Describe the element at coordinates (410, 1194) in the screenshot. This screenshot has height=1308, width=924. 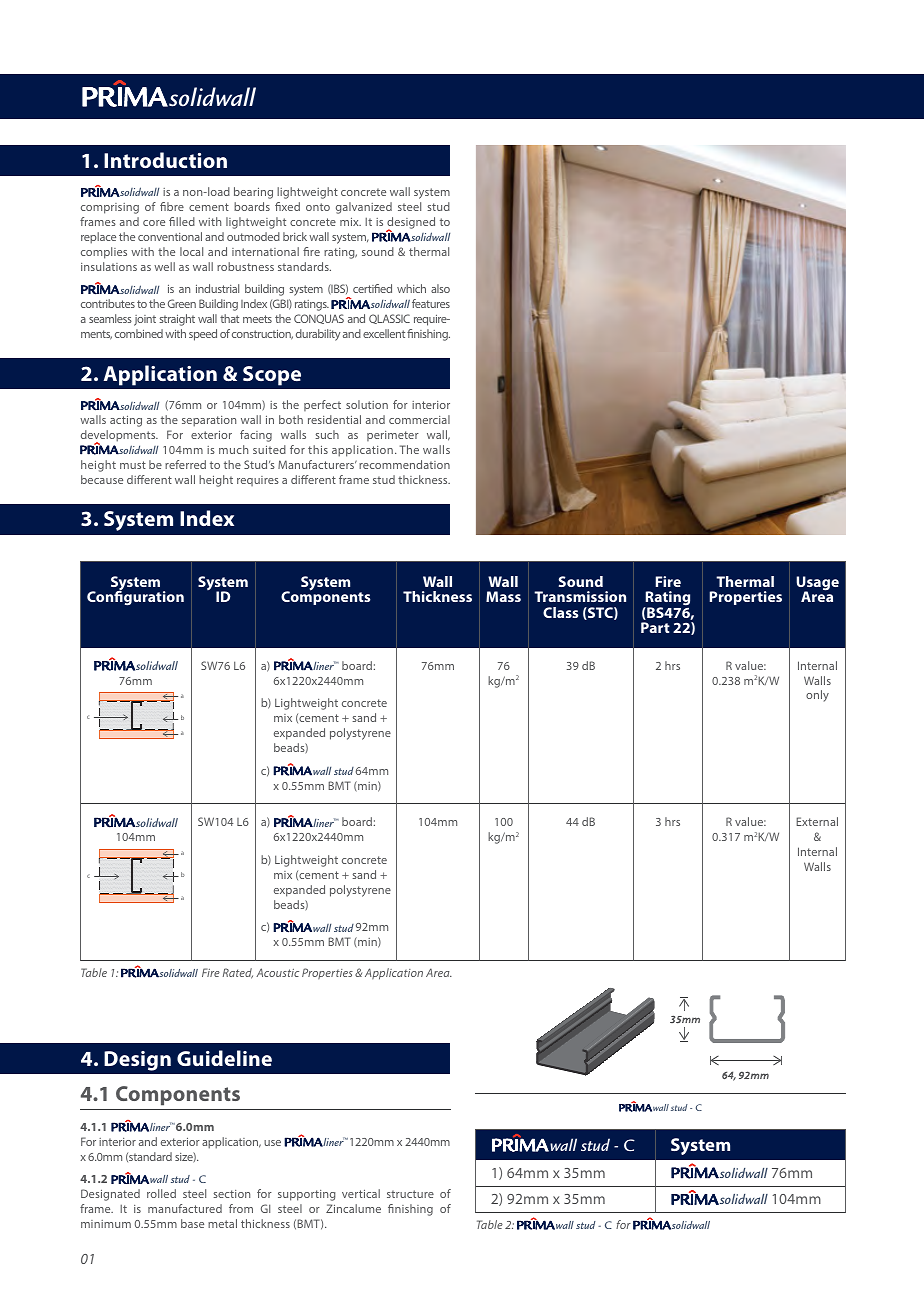
I see `structure` at that location.
